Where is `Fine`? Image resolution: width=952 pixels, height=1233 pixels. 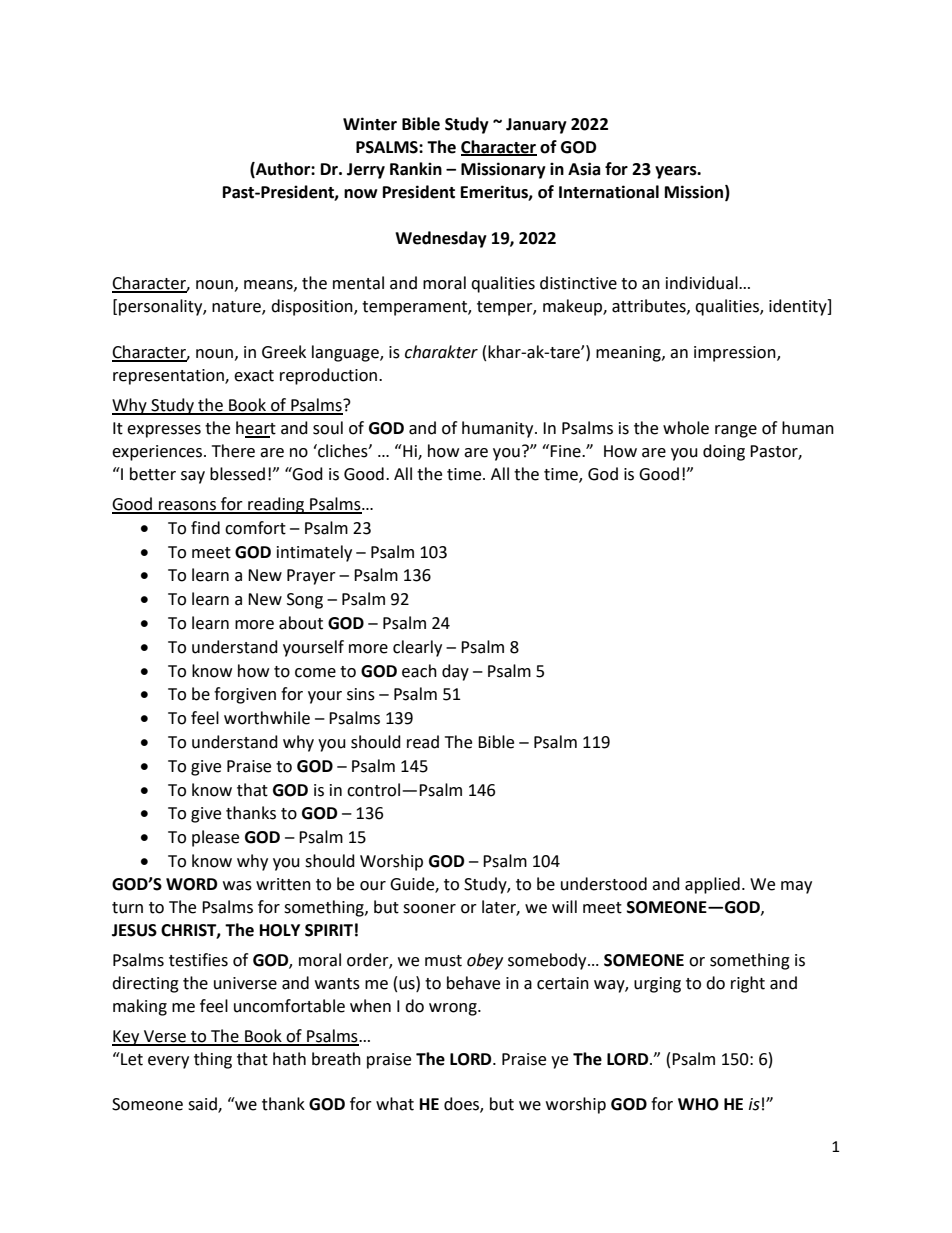
Fine is located at coordinates (566, 451).
